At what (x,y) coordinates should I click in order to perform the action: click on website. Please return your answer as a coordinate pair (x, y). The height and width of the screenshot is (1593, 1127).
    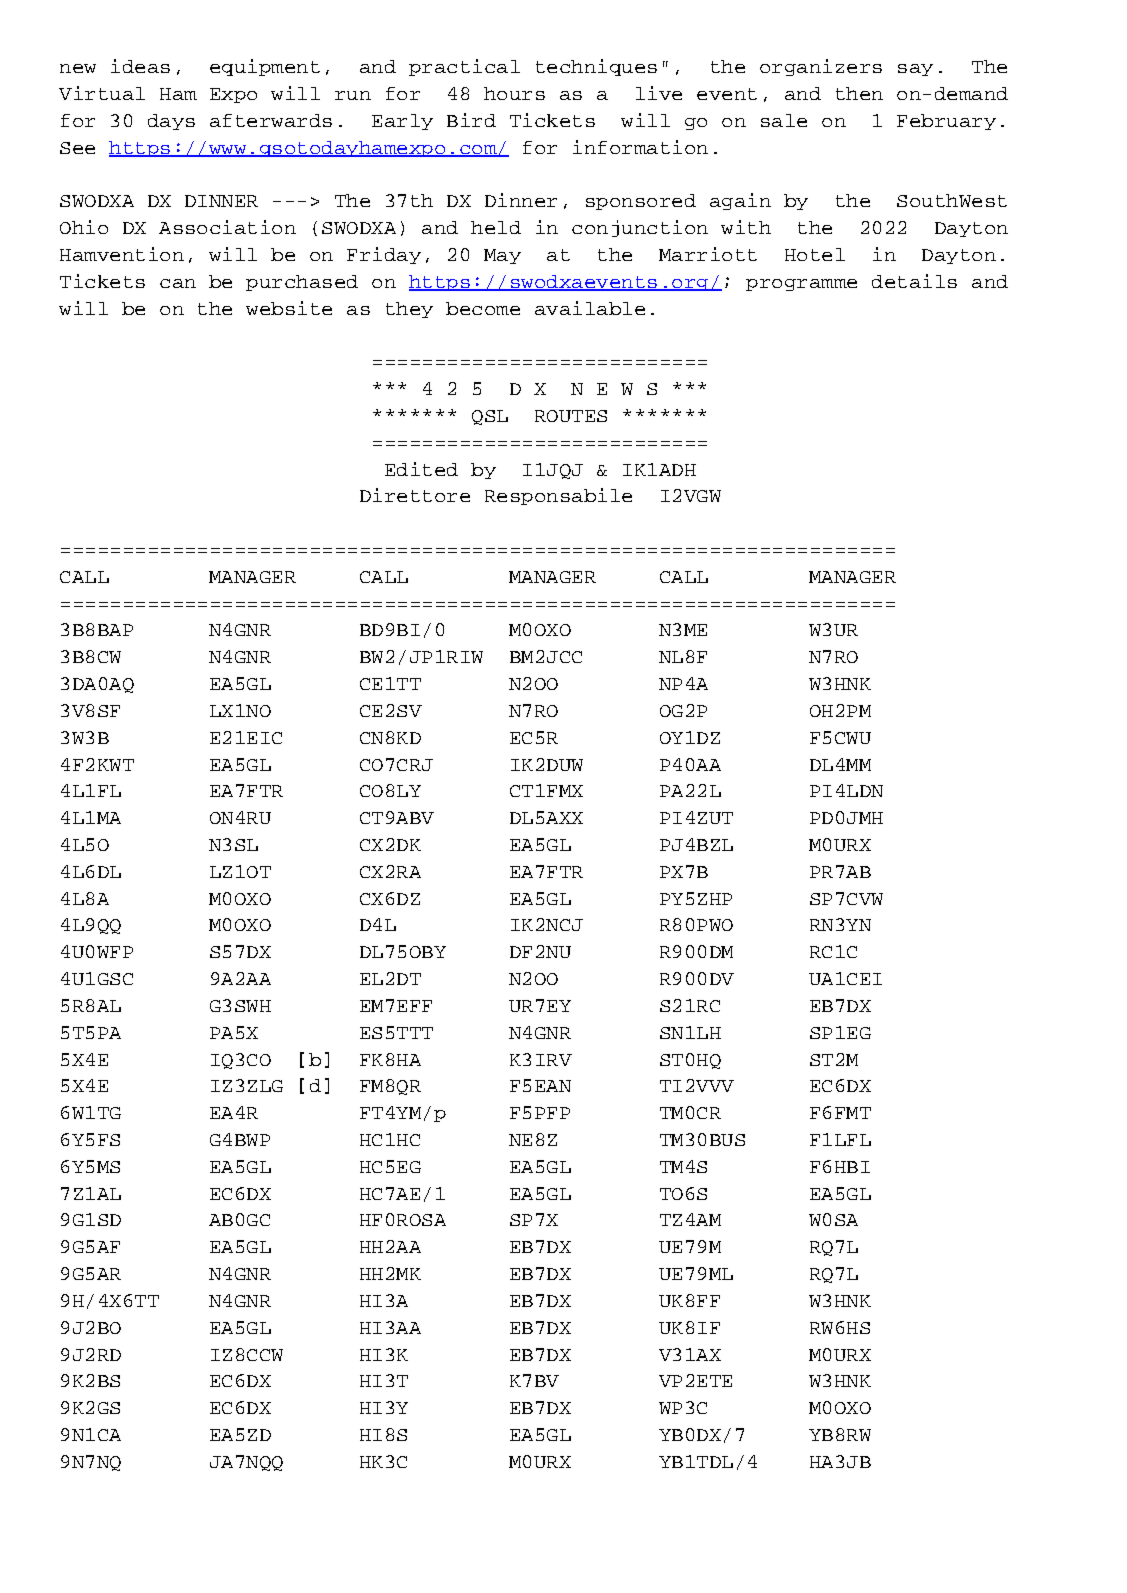
    Looking at the image, I should click on (289, 308).
